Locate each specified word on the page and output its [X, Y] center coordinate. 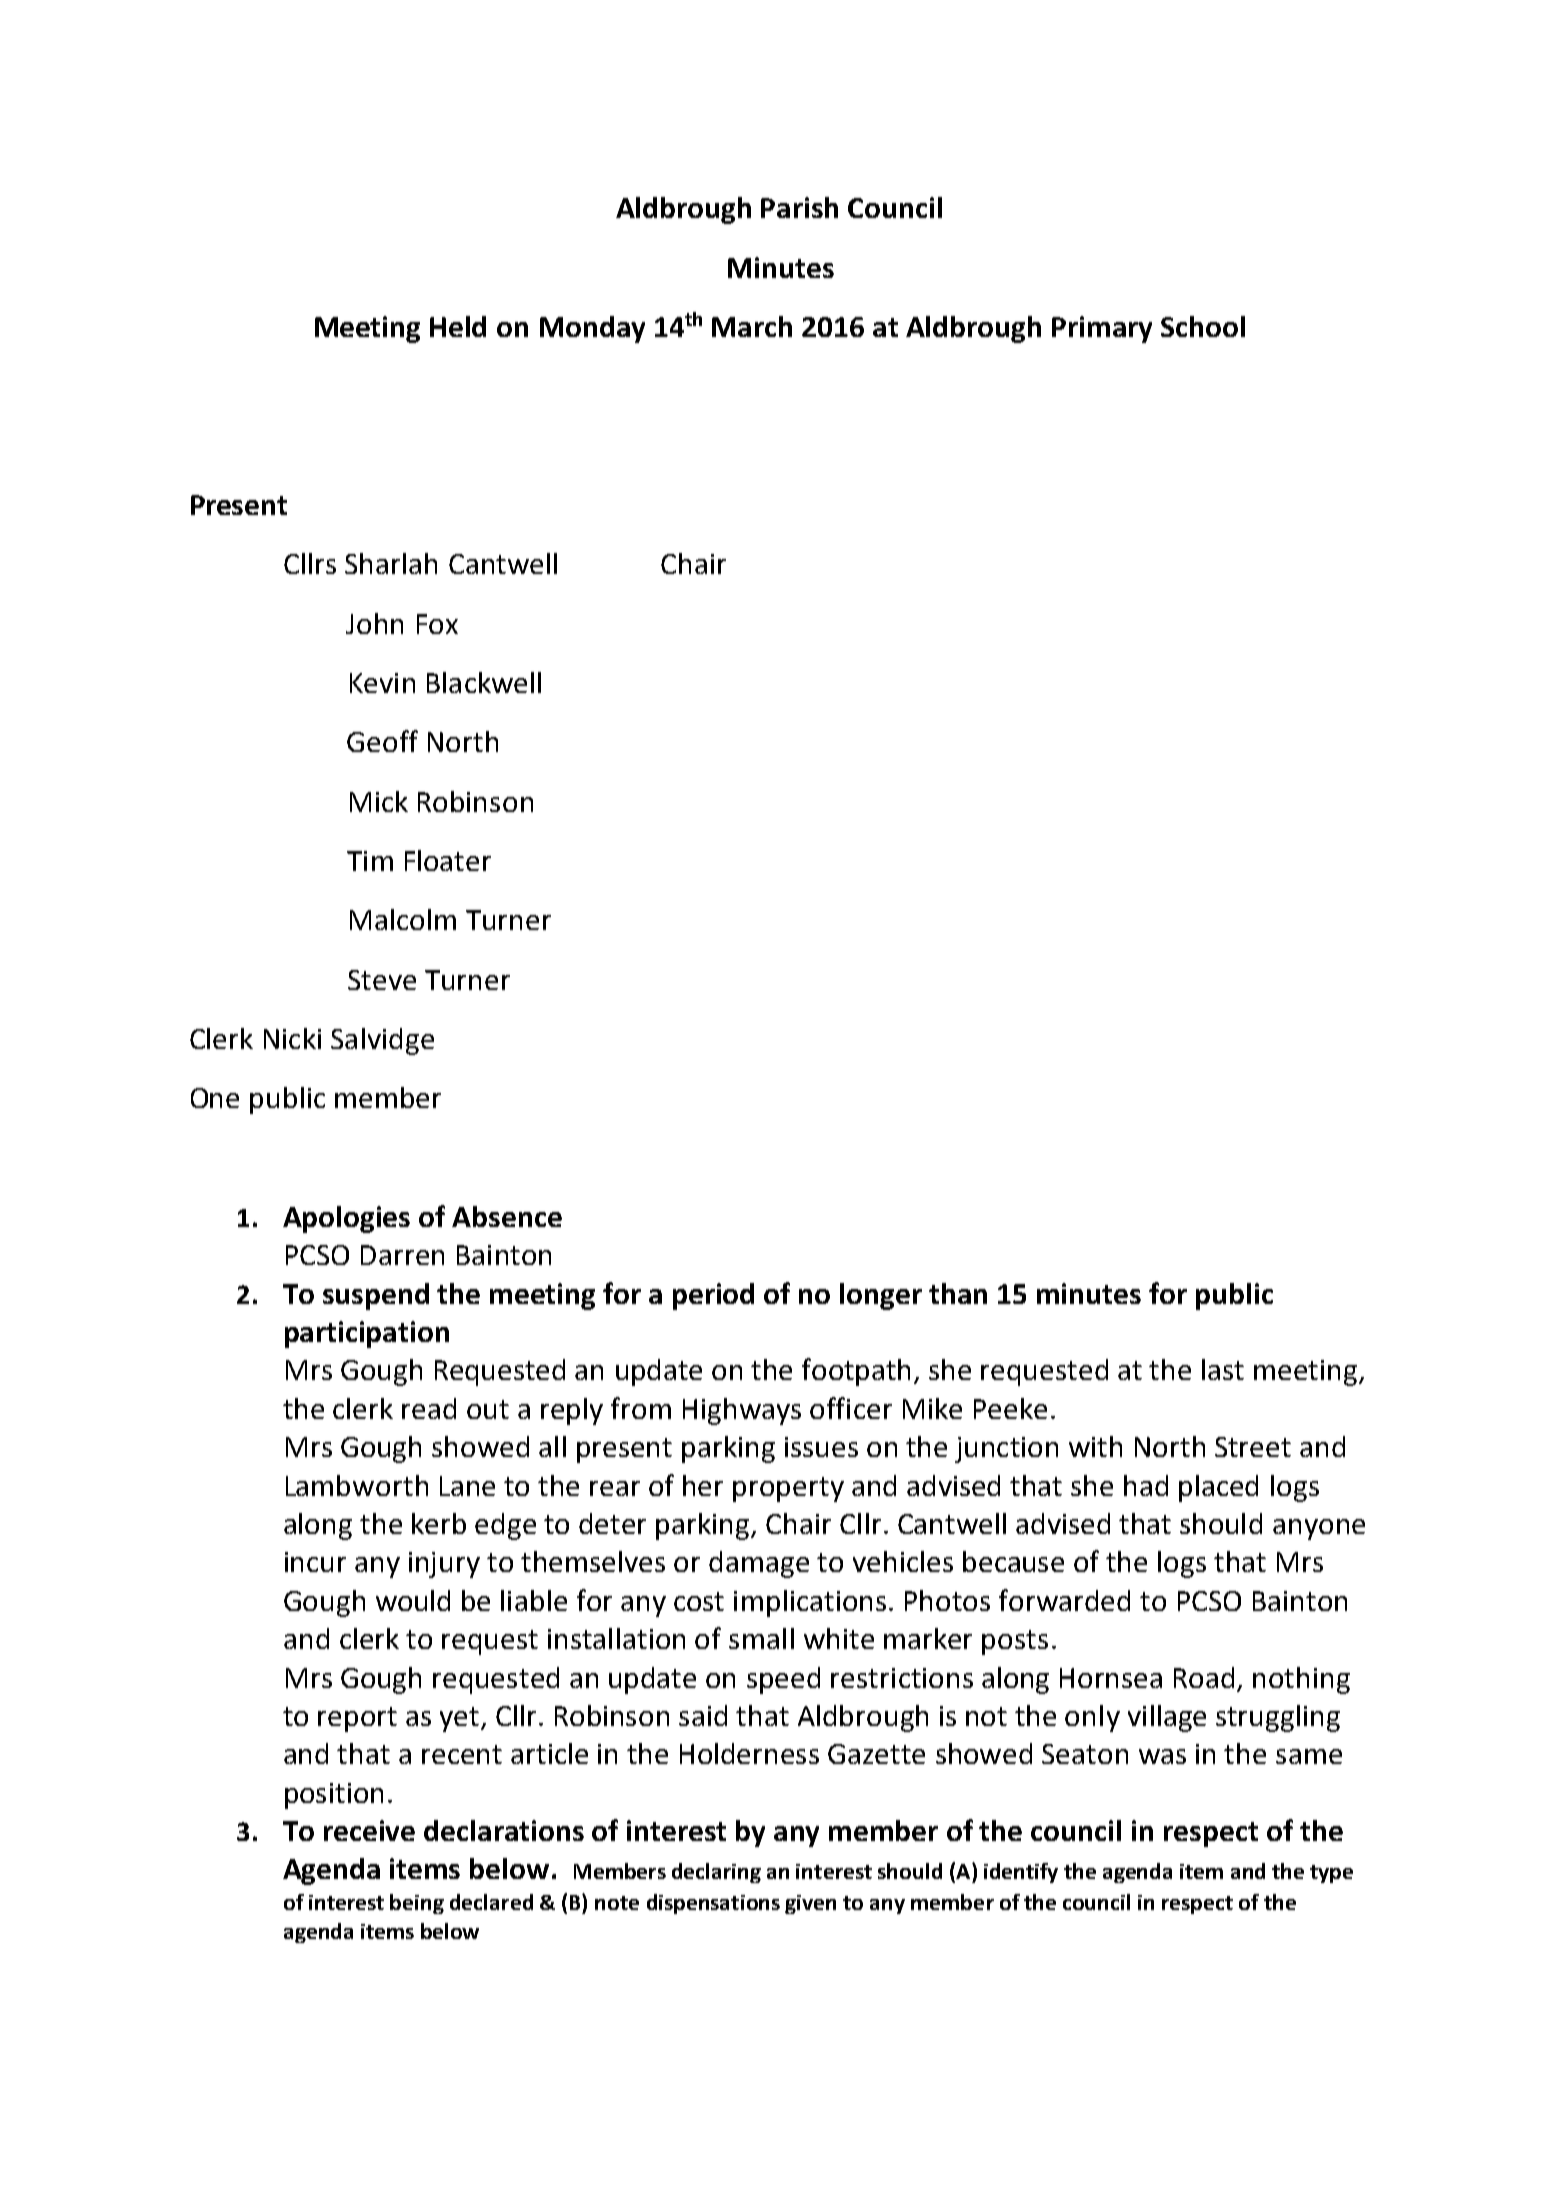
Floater [448, 860]
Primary [1102, 329]
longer [881, 1296]
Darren [402, 1255]
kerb [439, 1523]
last [1223, 1369]
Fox [437, 624]
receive [369, 1830]
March [752, 326]
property [788, 1489]
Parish [799, 207]
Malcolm [403, 919]
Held [458, 326]
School [1203, 326]
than [958, 1293]
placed [1218, 1488]
